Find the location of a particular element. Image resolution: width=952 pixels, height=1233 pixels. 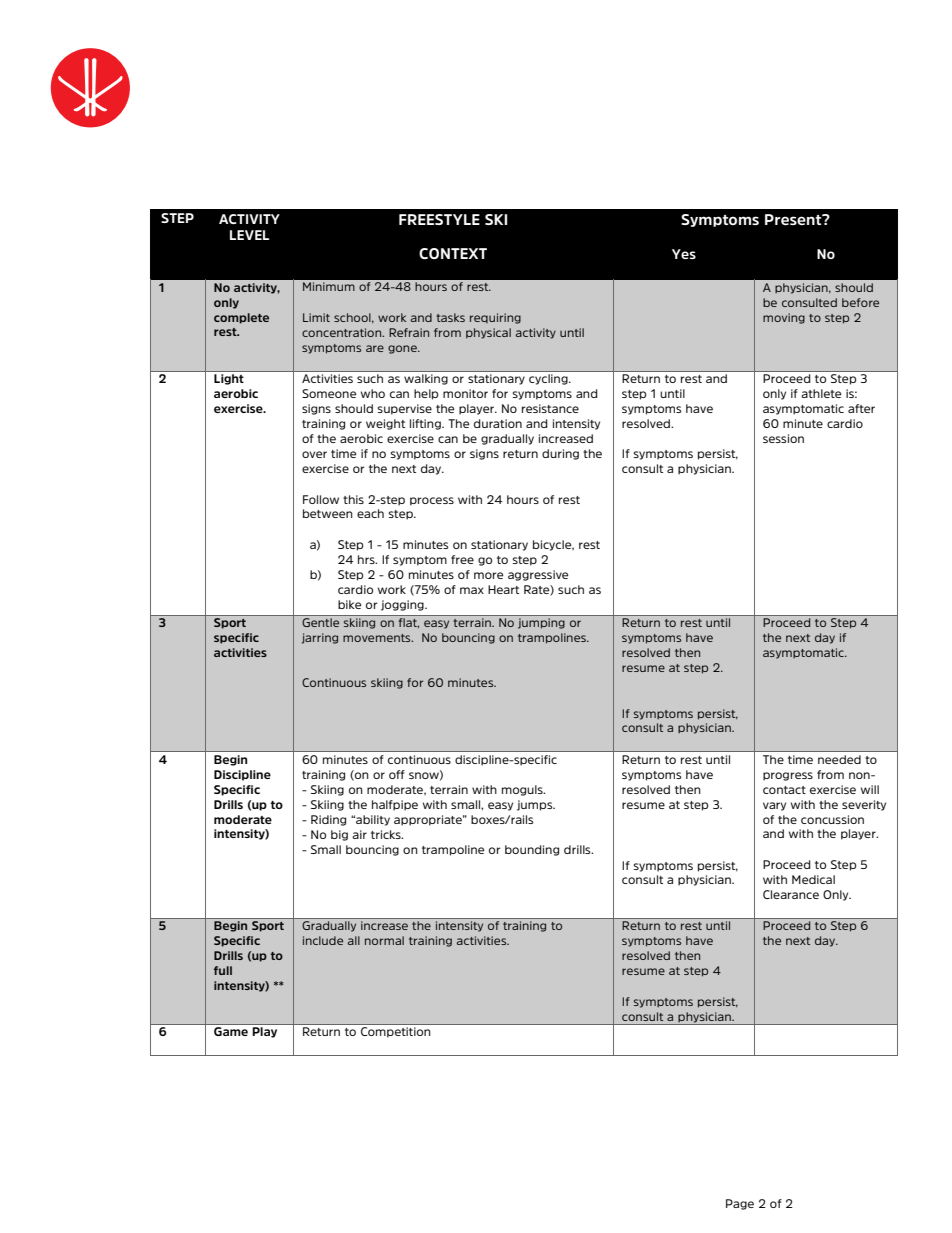

Present is located at coordinates (794, 219).
